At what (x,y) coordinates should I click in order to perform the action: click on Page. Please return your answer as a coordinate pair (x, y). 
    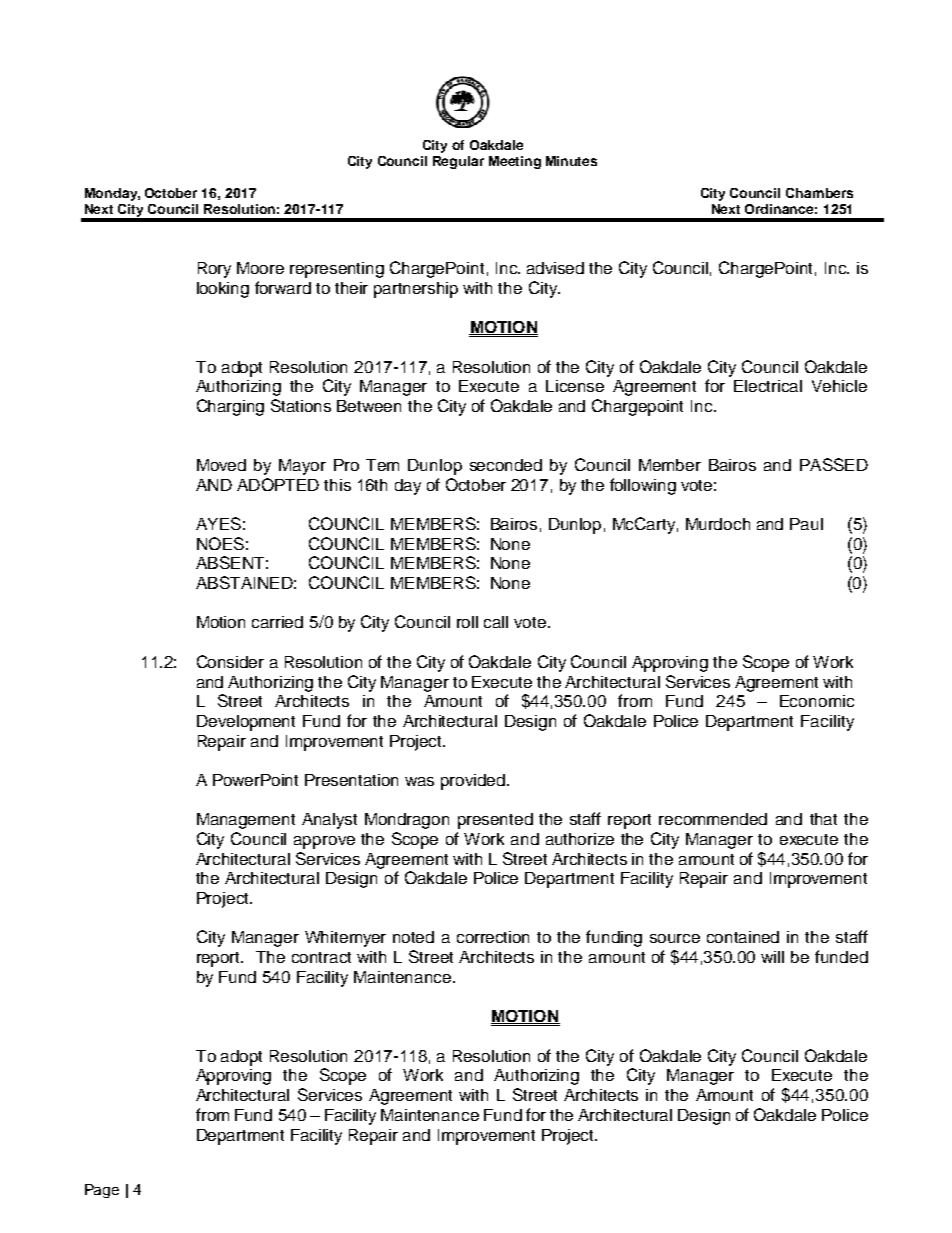
    Looking at the image, I should click on (102, 1191).
